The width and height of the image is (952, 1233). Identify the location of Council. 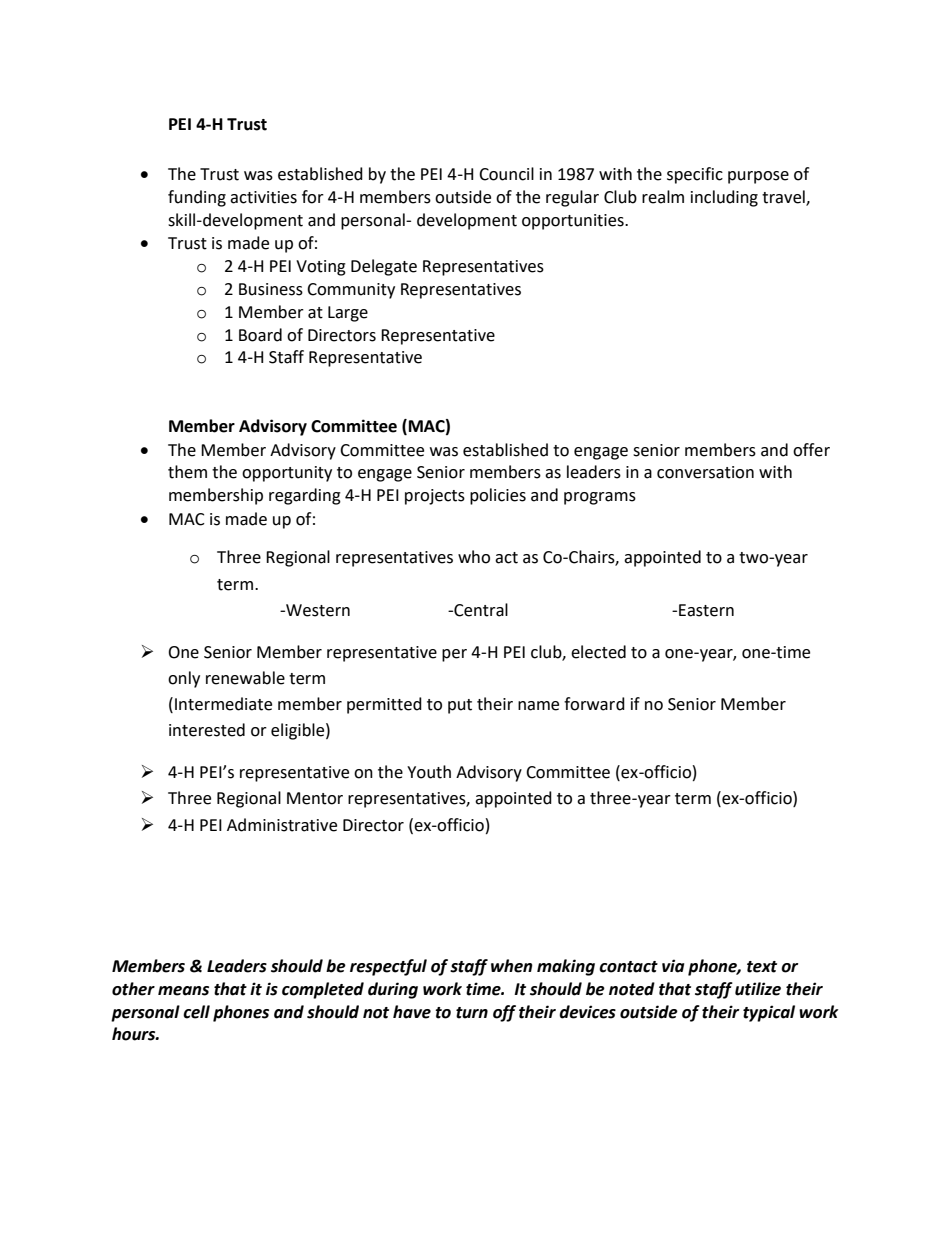
(506, 174).
